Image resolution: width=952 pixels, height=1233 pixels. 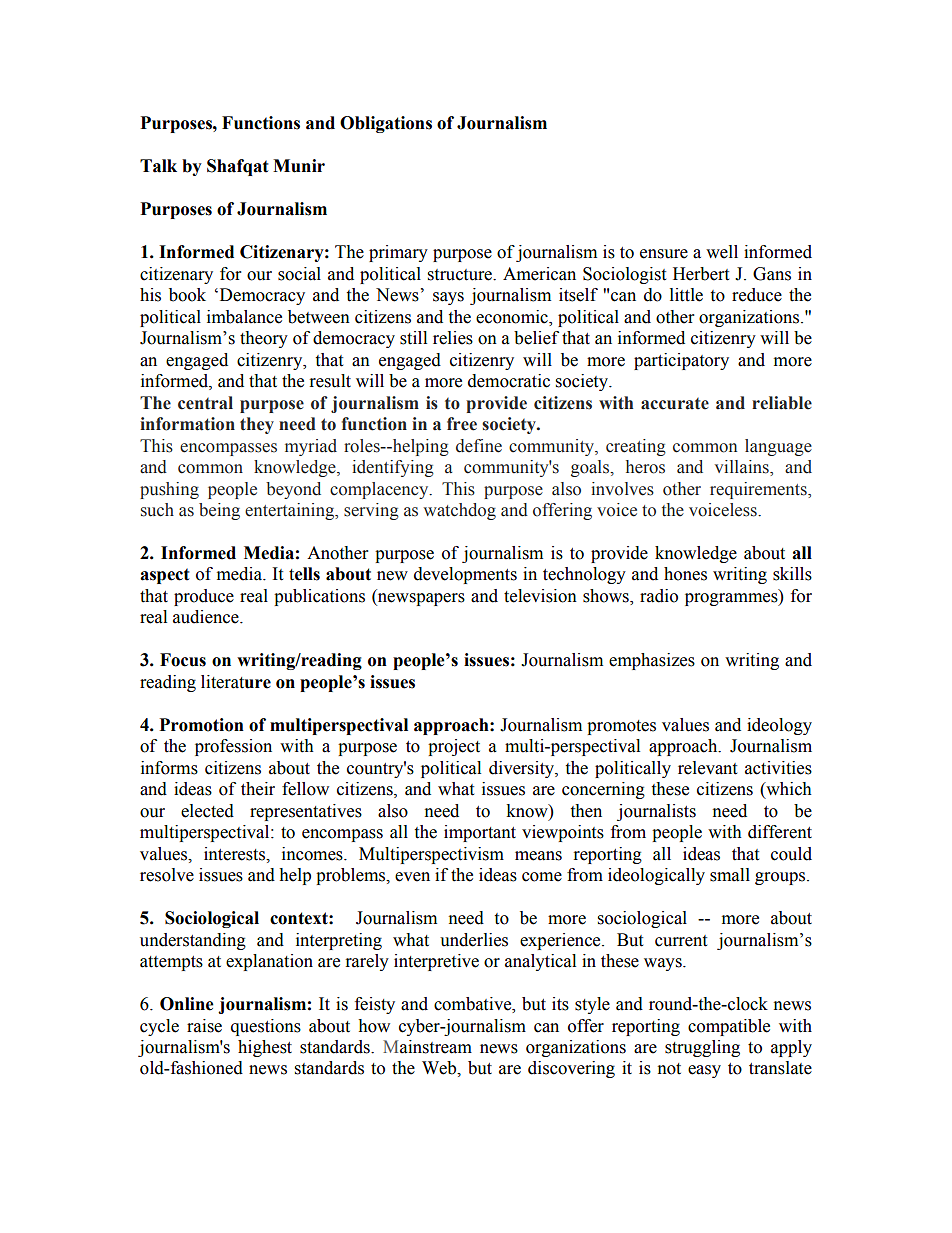 I want to click on struggling, so click(x=702, y=1048).
